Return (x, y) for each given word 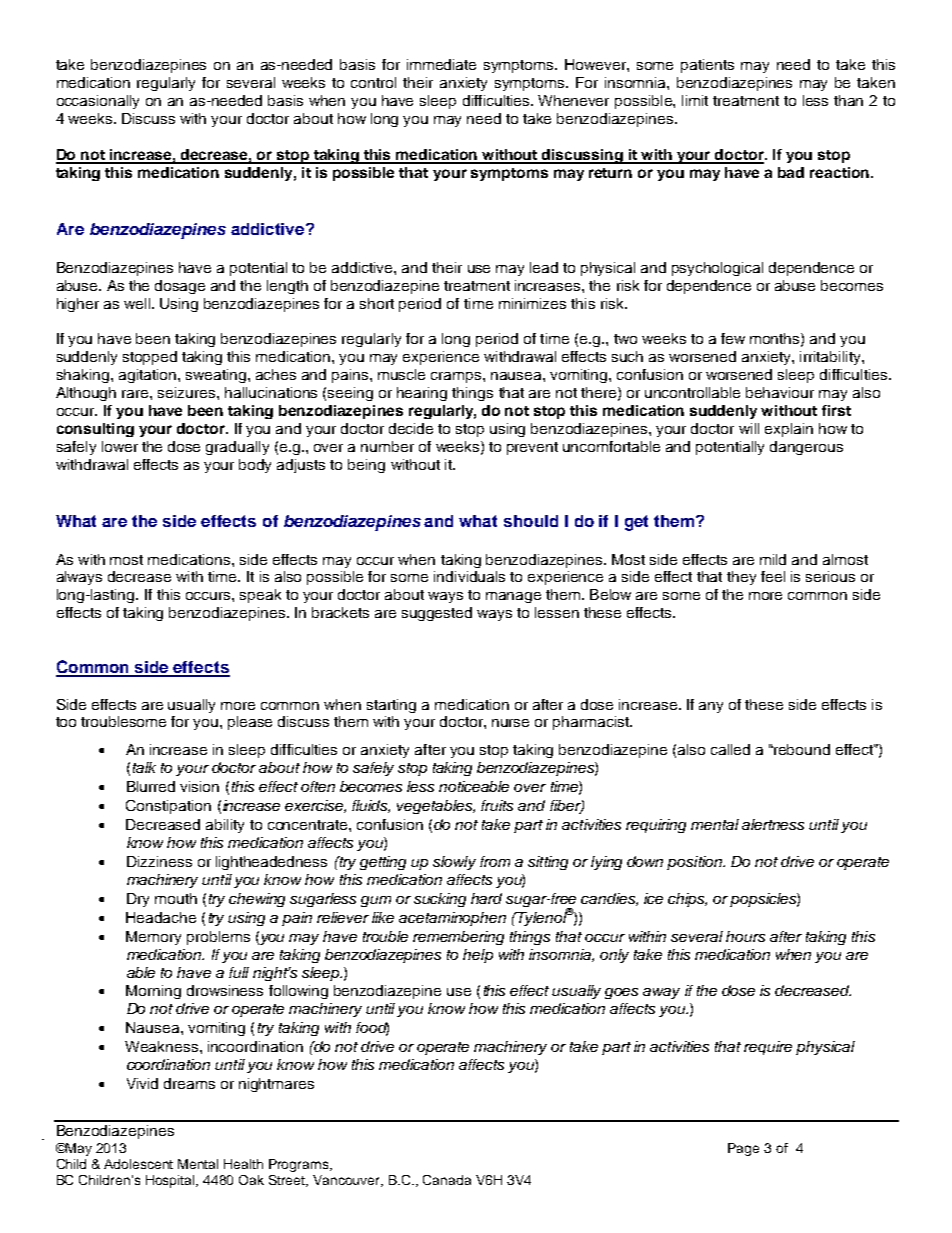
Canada (447, 1180)
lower (120, 446)
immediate (441, 64)
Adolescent (138, 1164)
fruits (497, 805)
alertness (773, 824)
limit (695, 100)
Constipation (168, 807)
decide (411, 428)
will (749, 428)
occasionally (98, 102)
